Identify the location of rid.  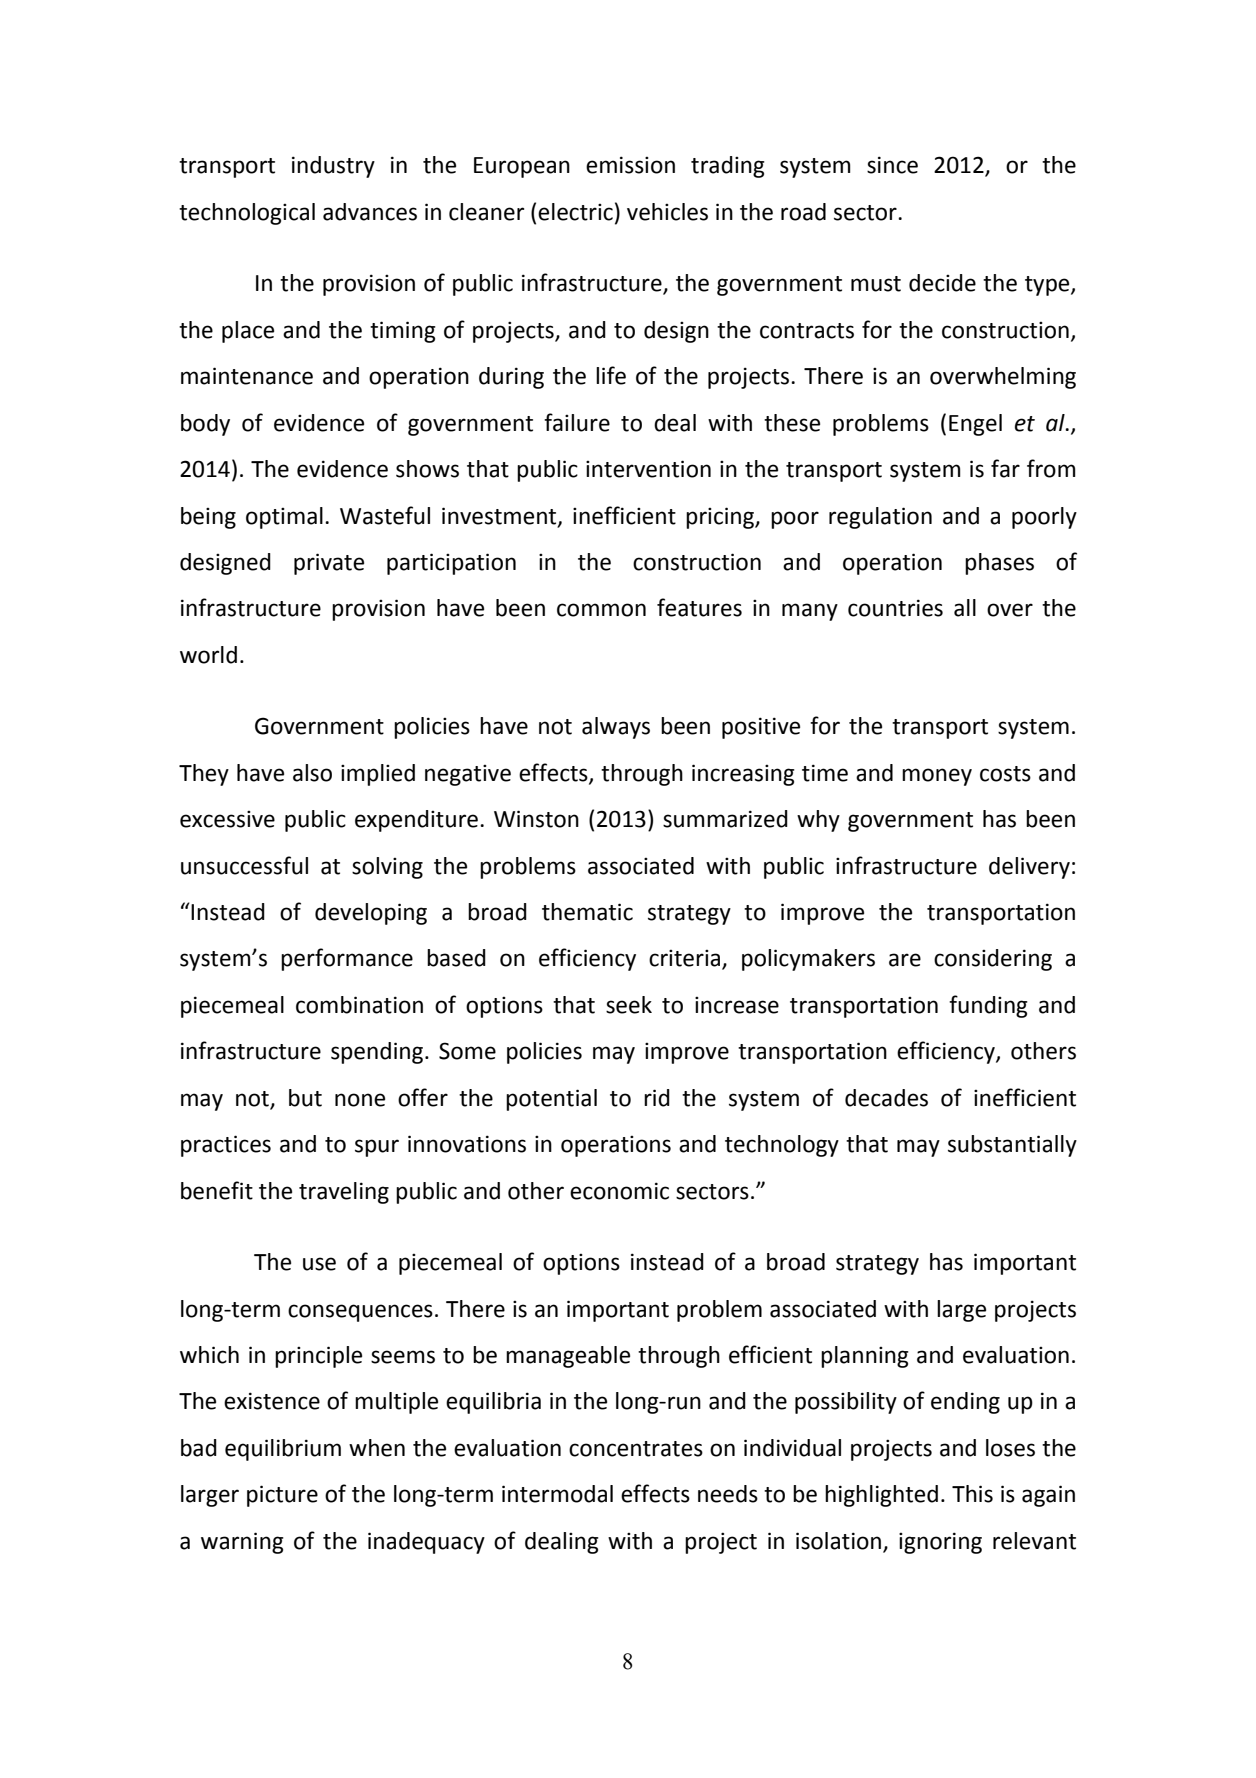
(657, 1098).
